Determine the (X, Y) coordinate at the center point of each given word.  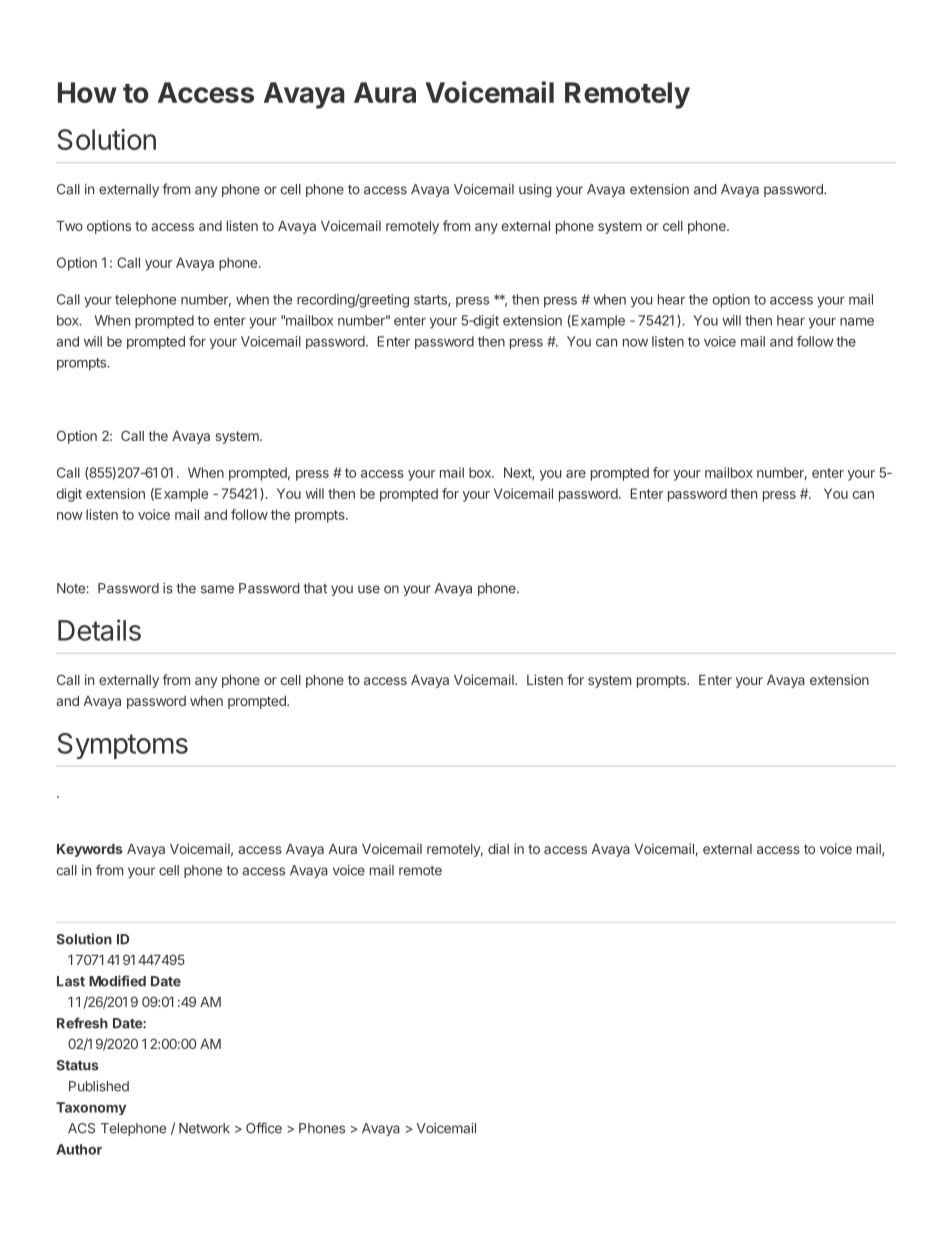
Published (99, 1086)
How (87, 92)
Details (99, 630)
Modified (117, 981)
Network (204, 1128)
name (857, 322)
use (369, 589)
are (576, 474)
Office (264, 1128)
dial (498, 848)
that (315, 588)
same (217, 589)
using (535, 190)
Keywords (90, 850)
